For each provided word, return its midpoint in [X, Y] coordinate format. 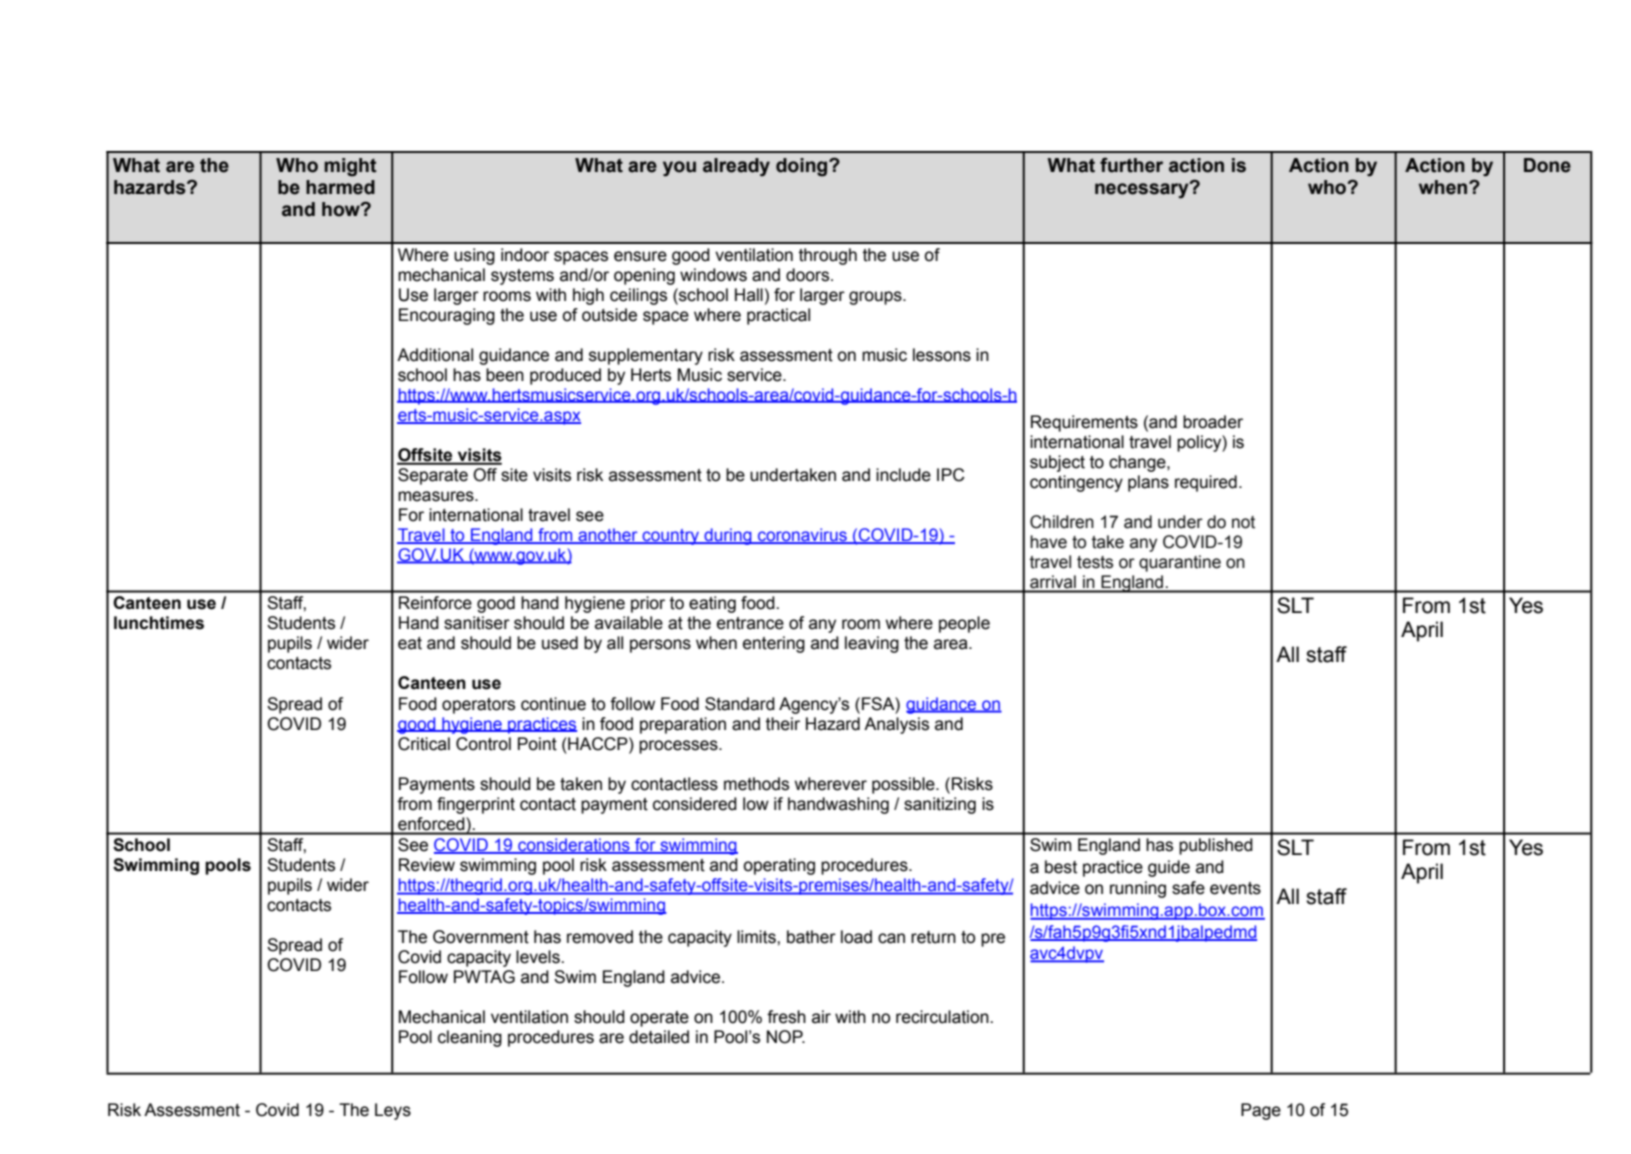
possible [904, 785]
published [1216, 846]
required [1206, 483]
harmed [340, 187]
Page [1261, 1111]
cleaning [470, 1038]
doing [803, 167]
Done [1547, 165]
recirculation [943, 1017]
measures [437, 496]
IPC [951, 475]
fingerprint [476, 805]
